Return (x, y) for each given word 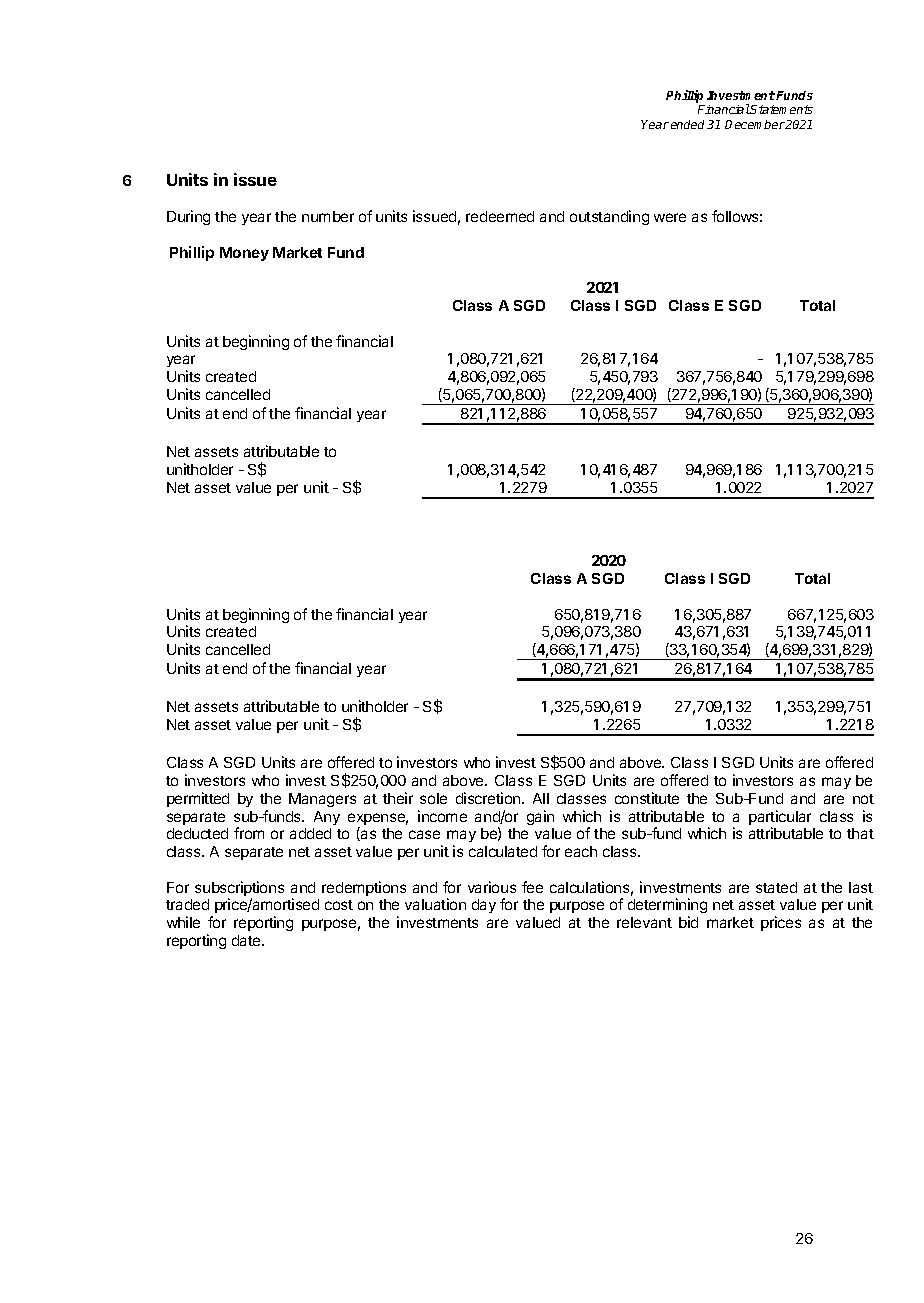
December (755, 124)
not (863, 799)
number (328, 216)
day (484, 906)
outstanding (609, 217)
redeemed (500, 216)
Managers (322, 800)
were (670, 217)
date (247, 940)
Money (244, 254)
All (541, 798)
